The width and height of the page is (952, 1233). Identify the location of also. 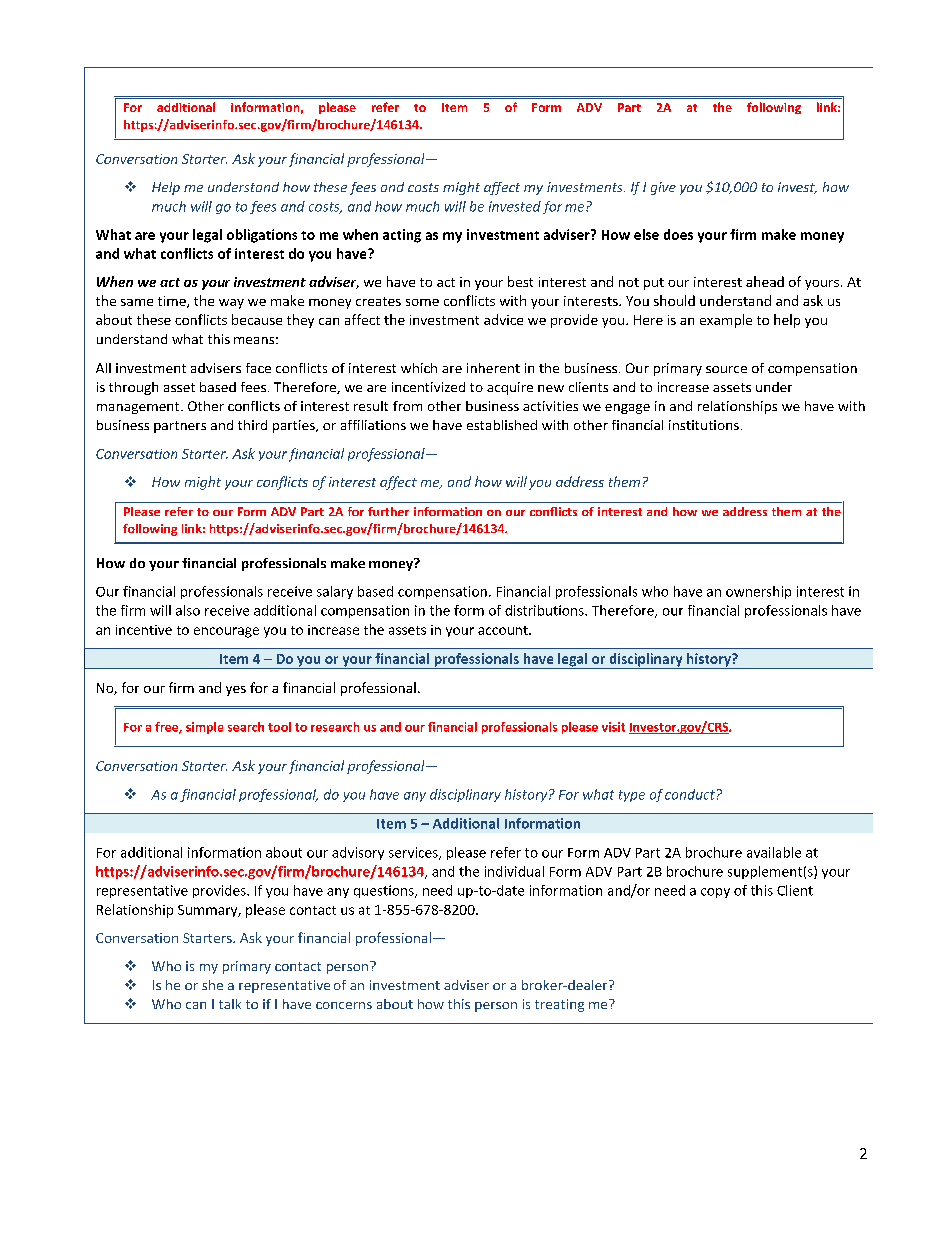
(188, 610).
